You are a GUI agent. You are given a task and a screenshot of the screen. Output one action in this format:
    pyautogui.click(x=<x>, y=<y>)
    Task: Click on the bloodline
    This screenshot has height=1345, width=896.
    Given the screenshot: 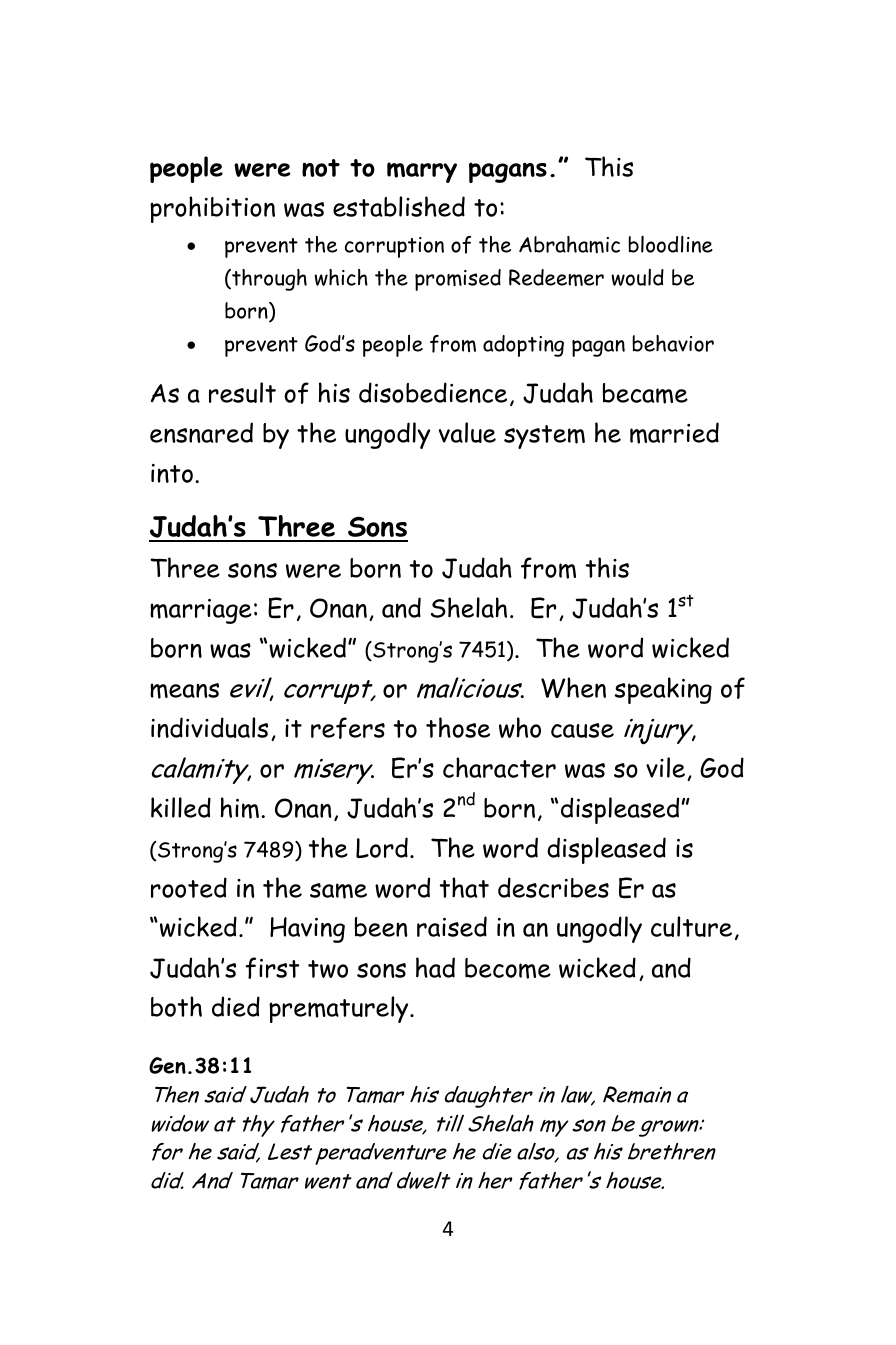 What is the action you would take?
    pyautogui.click(x=670, y=244)
